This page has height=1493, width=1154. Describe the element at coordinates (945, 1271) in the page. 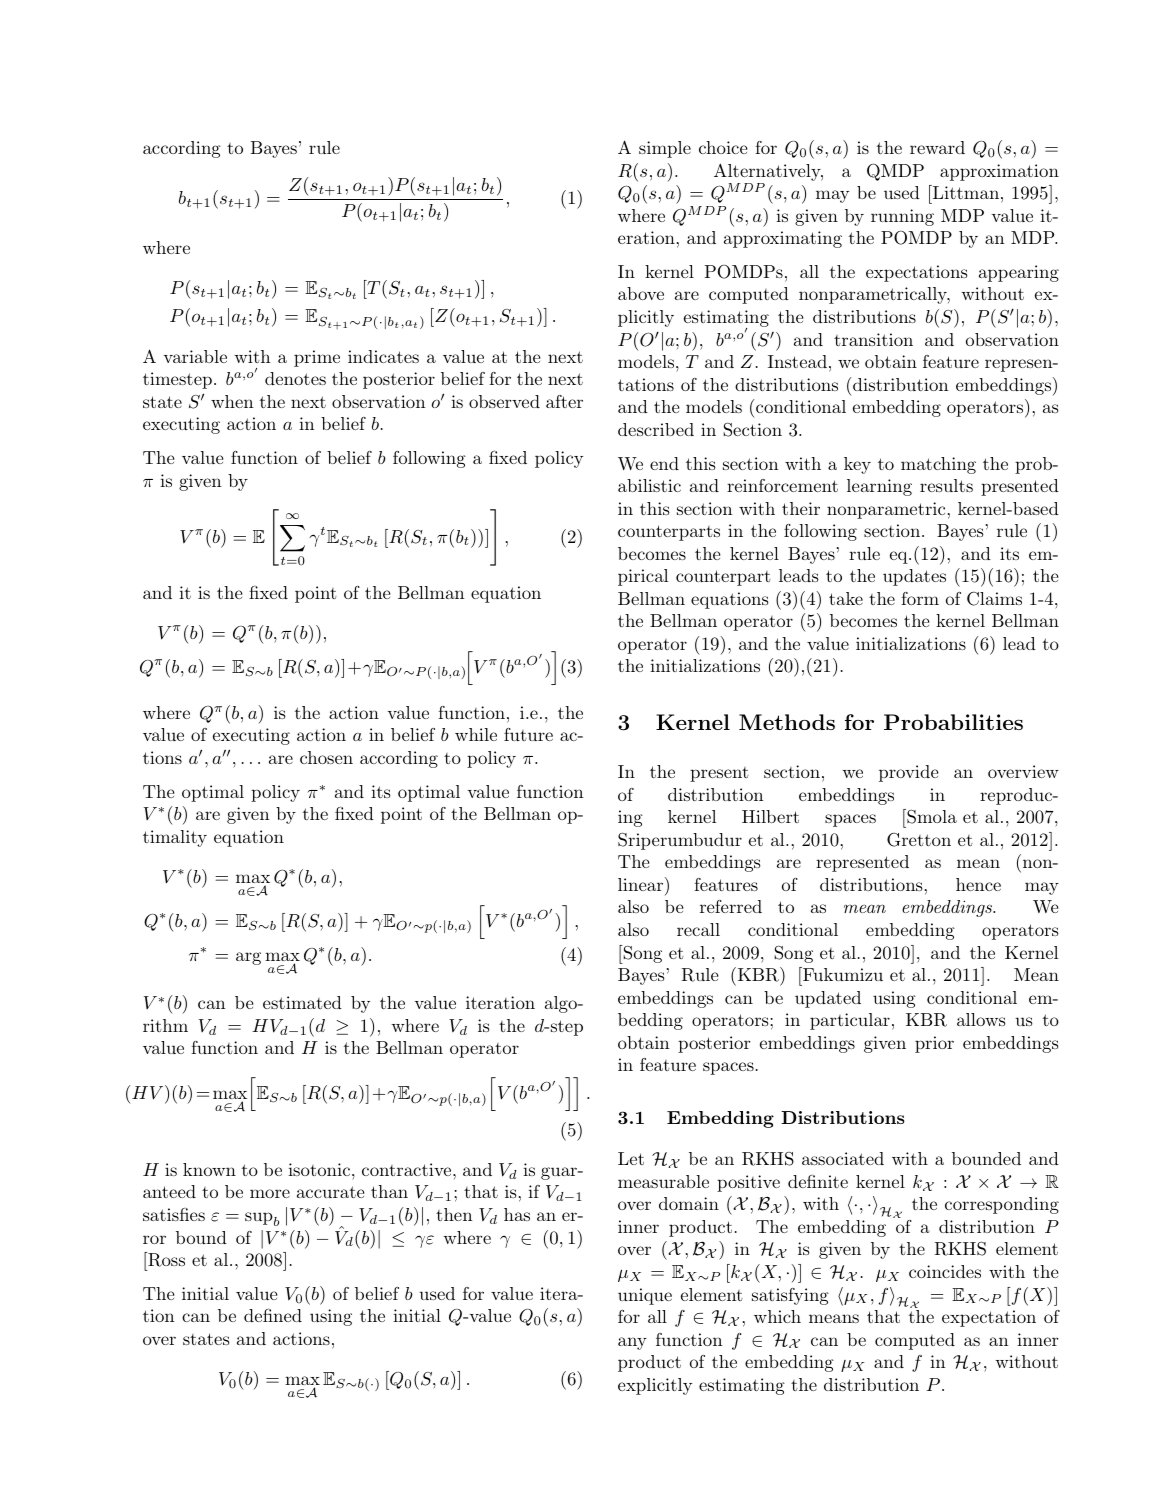

I see `coincides` at that location.
